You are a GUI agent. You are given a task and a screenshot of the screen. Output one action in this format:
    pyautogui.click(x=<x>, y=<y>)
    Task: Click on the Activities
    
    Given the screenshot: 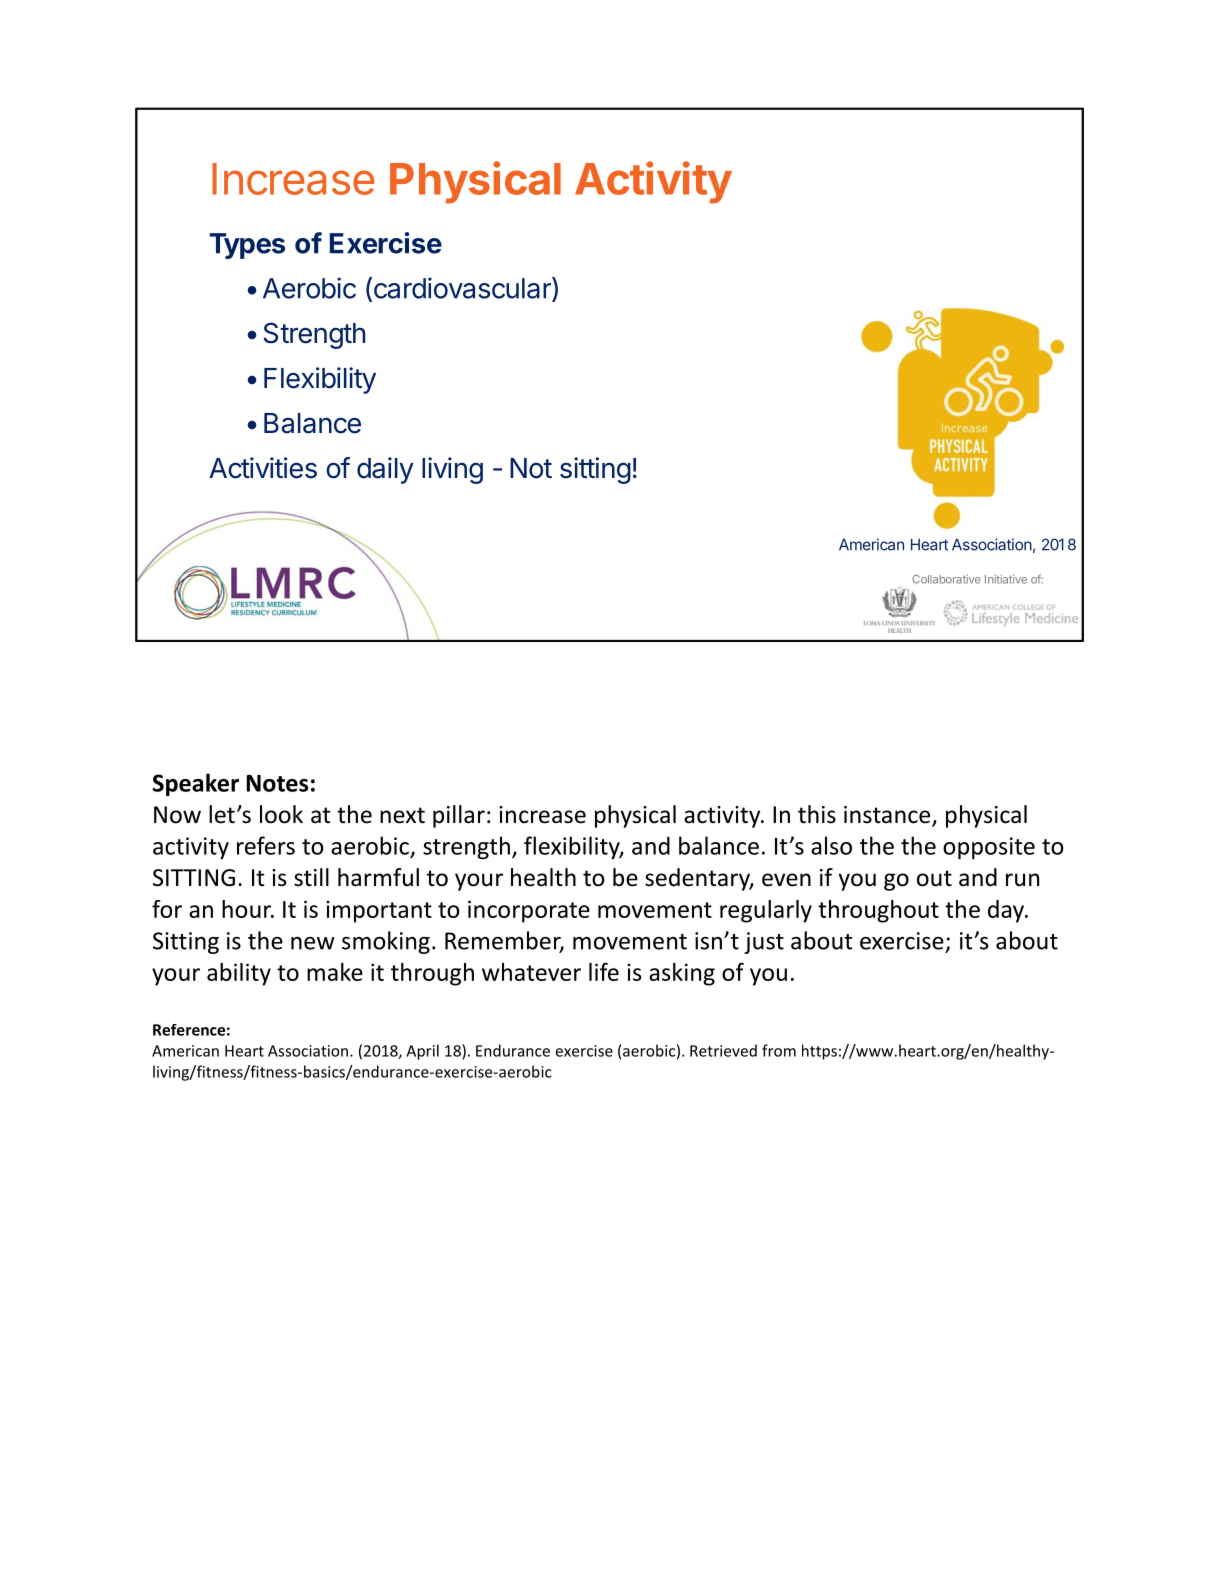 What is the action you would take?
    pyautogui.click(x=263, y=468)
